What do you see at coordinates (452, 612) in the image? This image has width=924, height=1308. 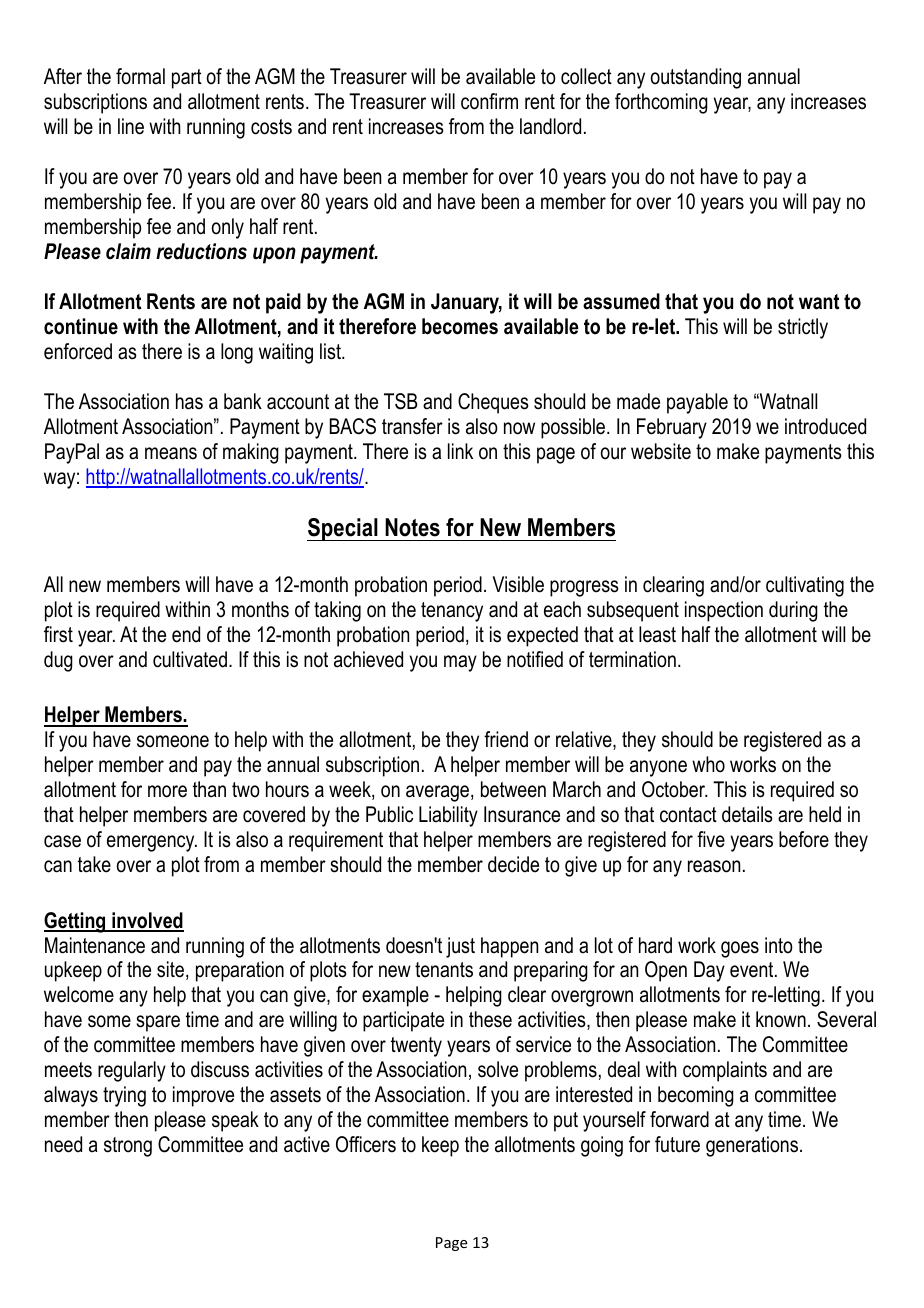 I see `tenancy` at bounding box center [452, 612].
